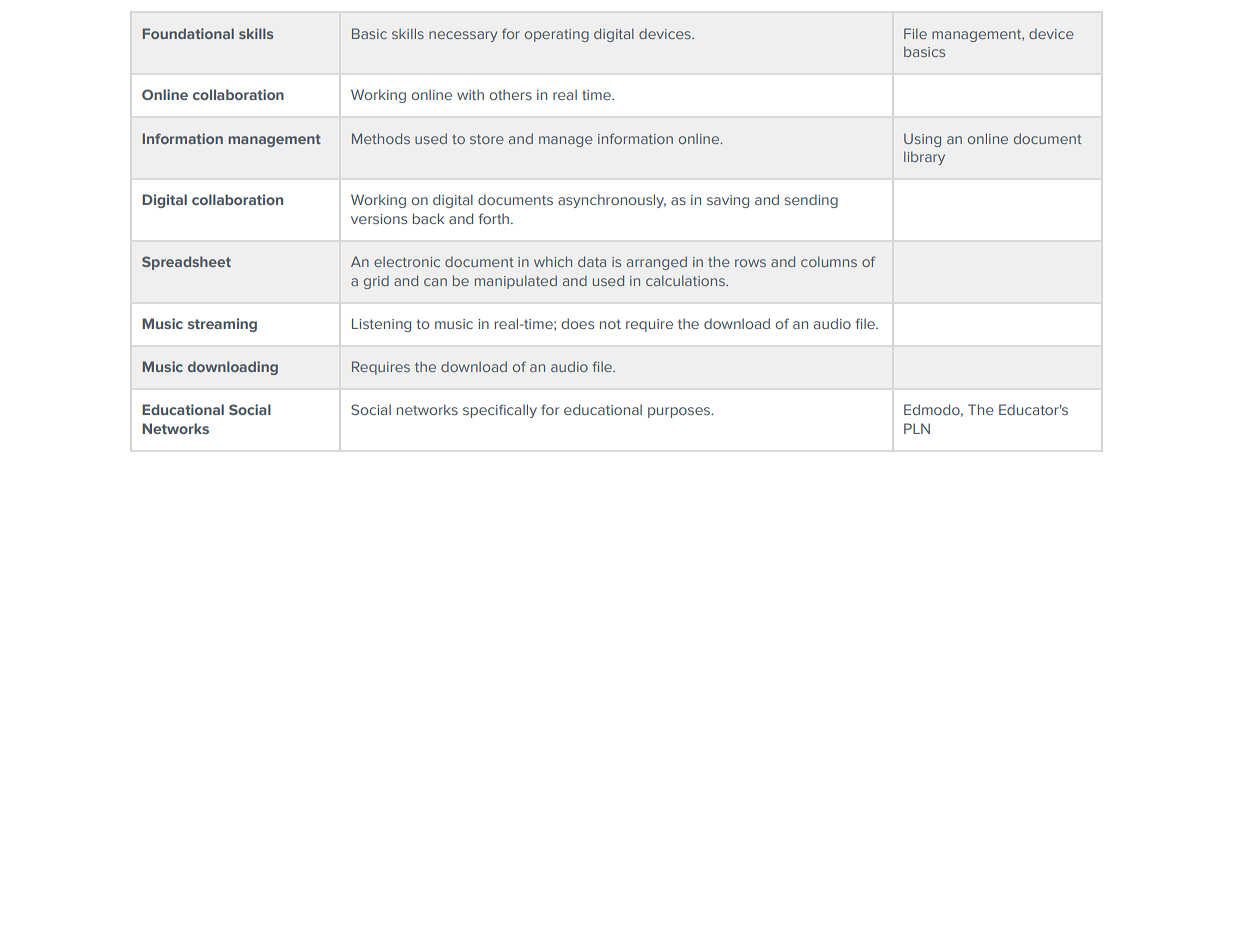 This screenshot has width=1233, height=952. I want to click on columns, so click(829, 261).
